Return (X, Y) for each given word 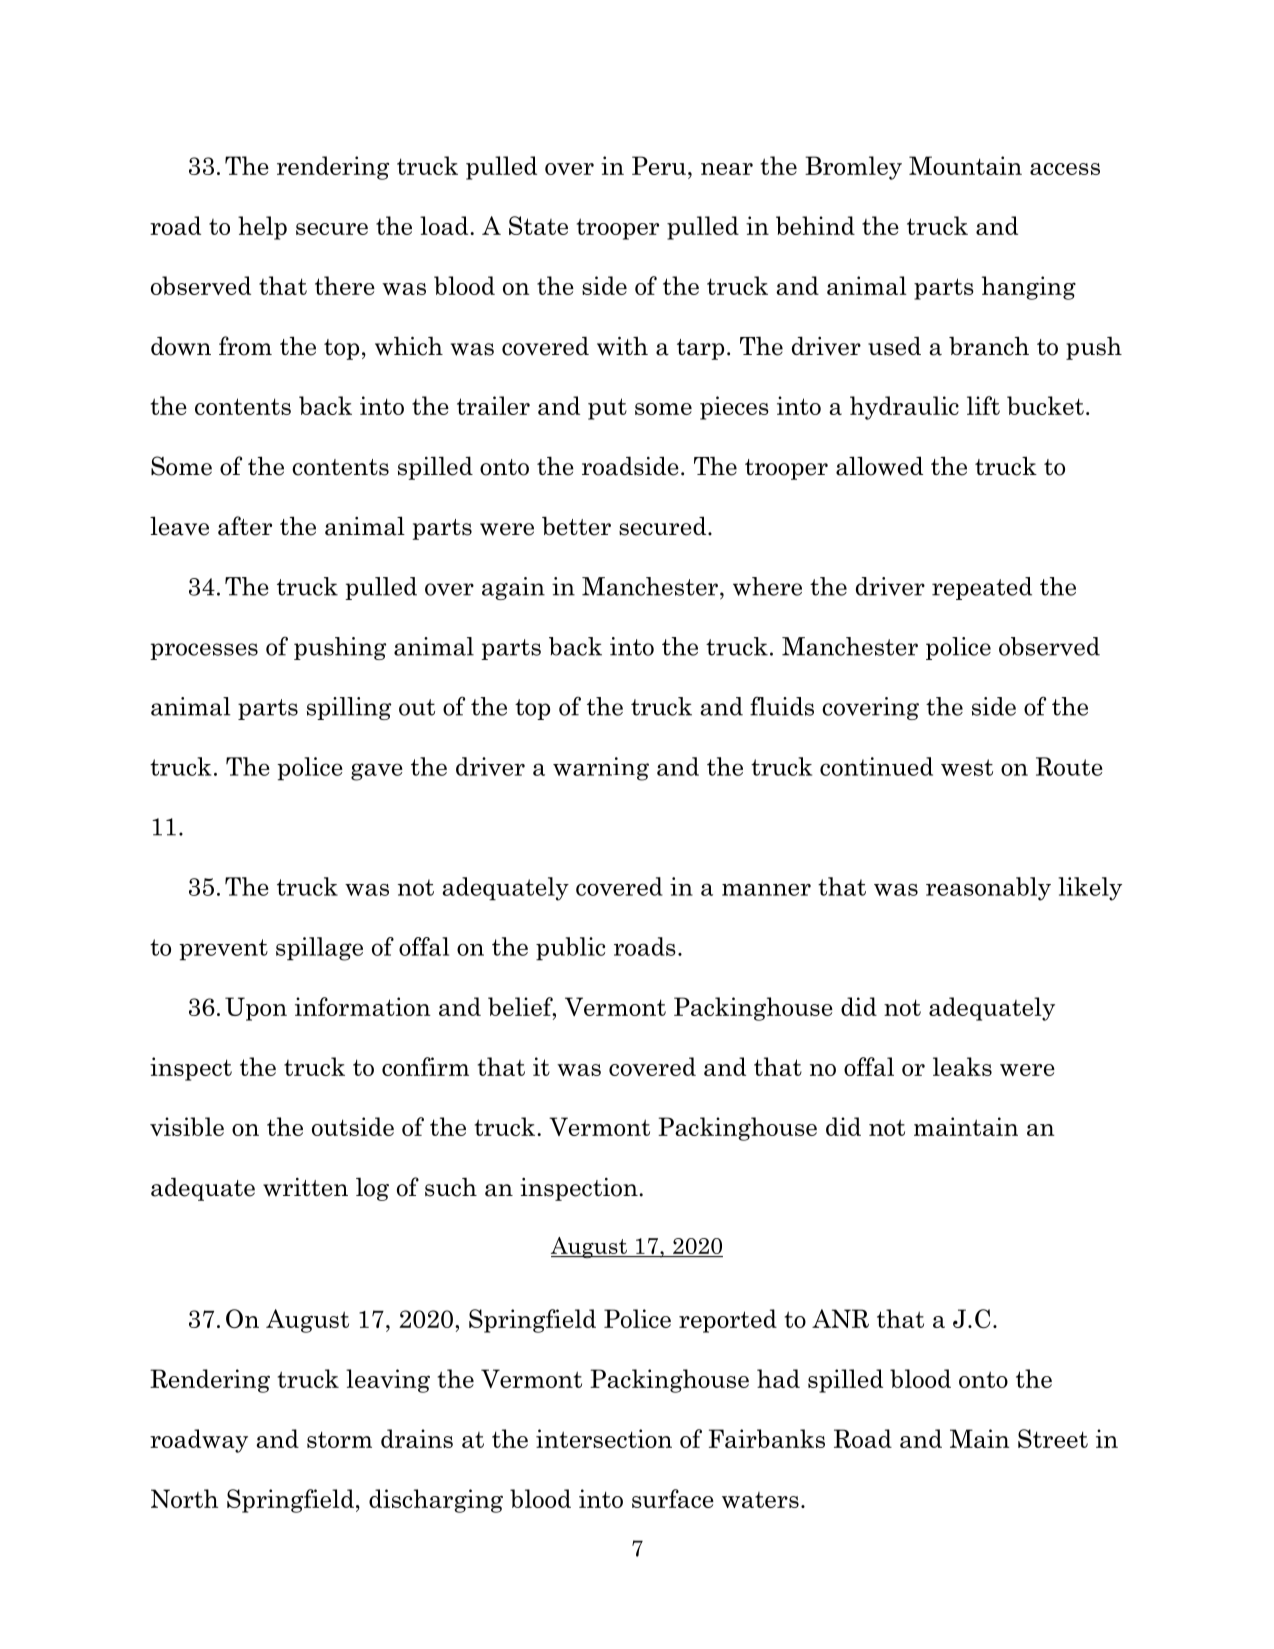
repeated (982, 588)
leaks (962, 1066)
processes (204, 651)
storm (339, 1439)
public (570, 949)
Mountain (965, 165)
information (362, 1006)
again (513, 588)
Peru (659, 165)
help (262, 228)
